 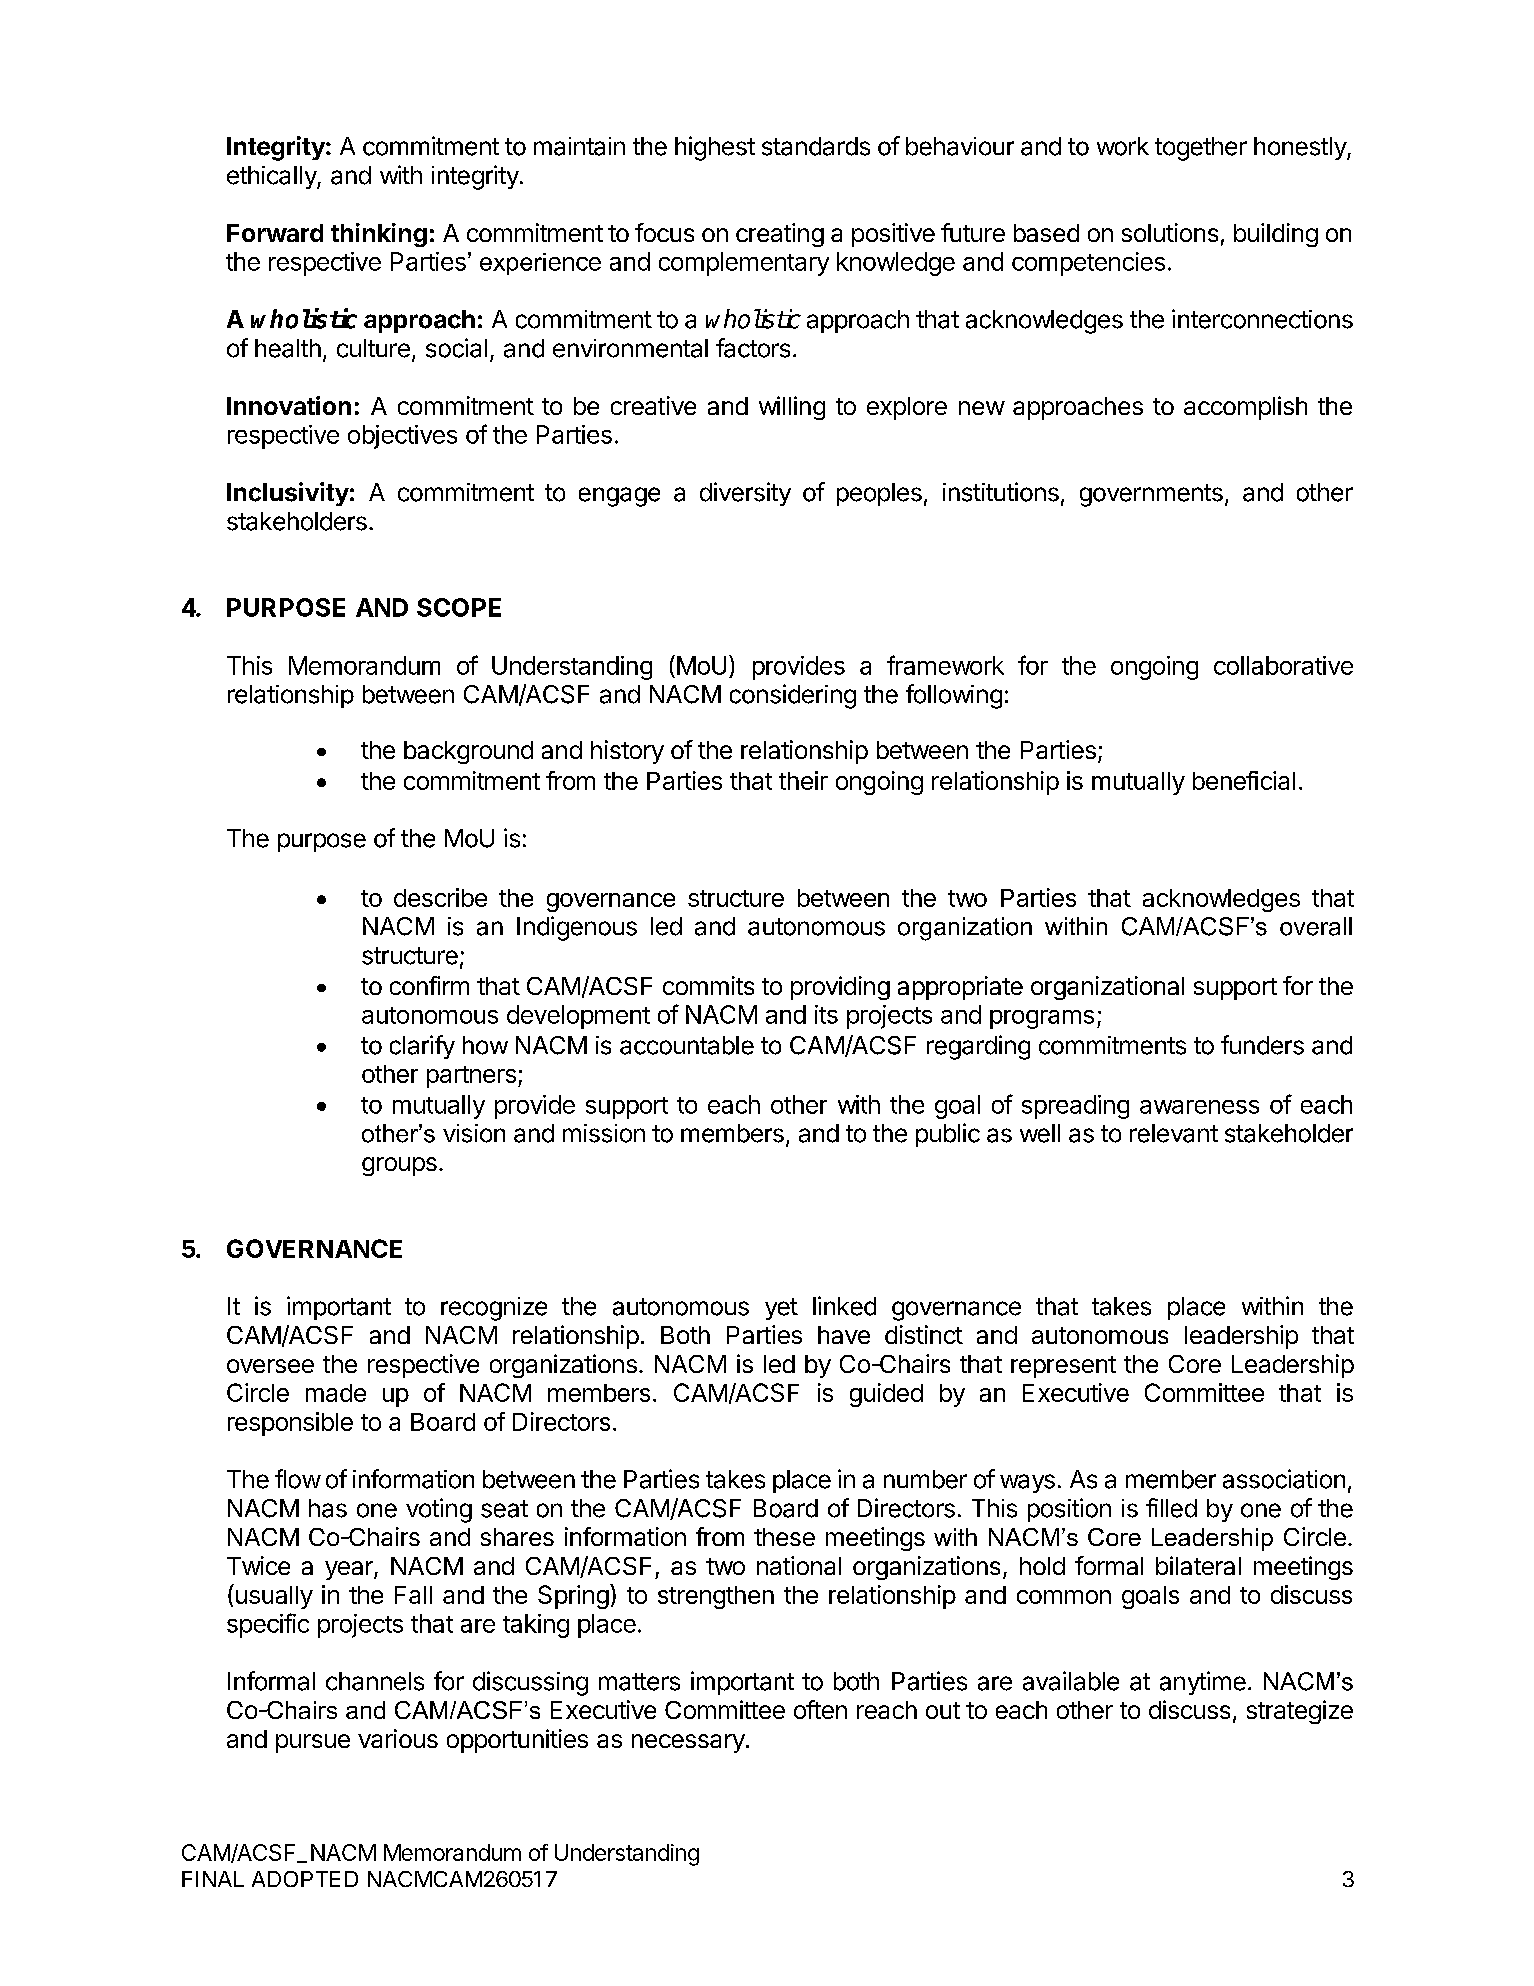 What do you see at coordinates (379, 235) in the screenshot?
I see `thinking` at bounding box center [379, 235].
